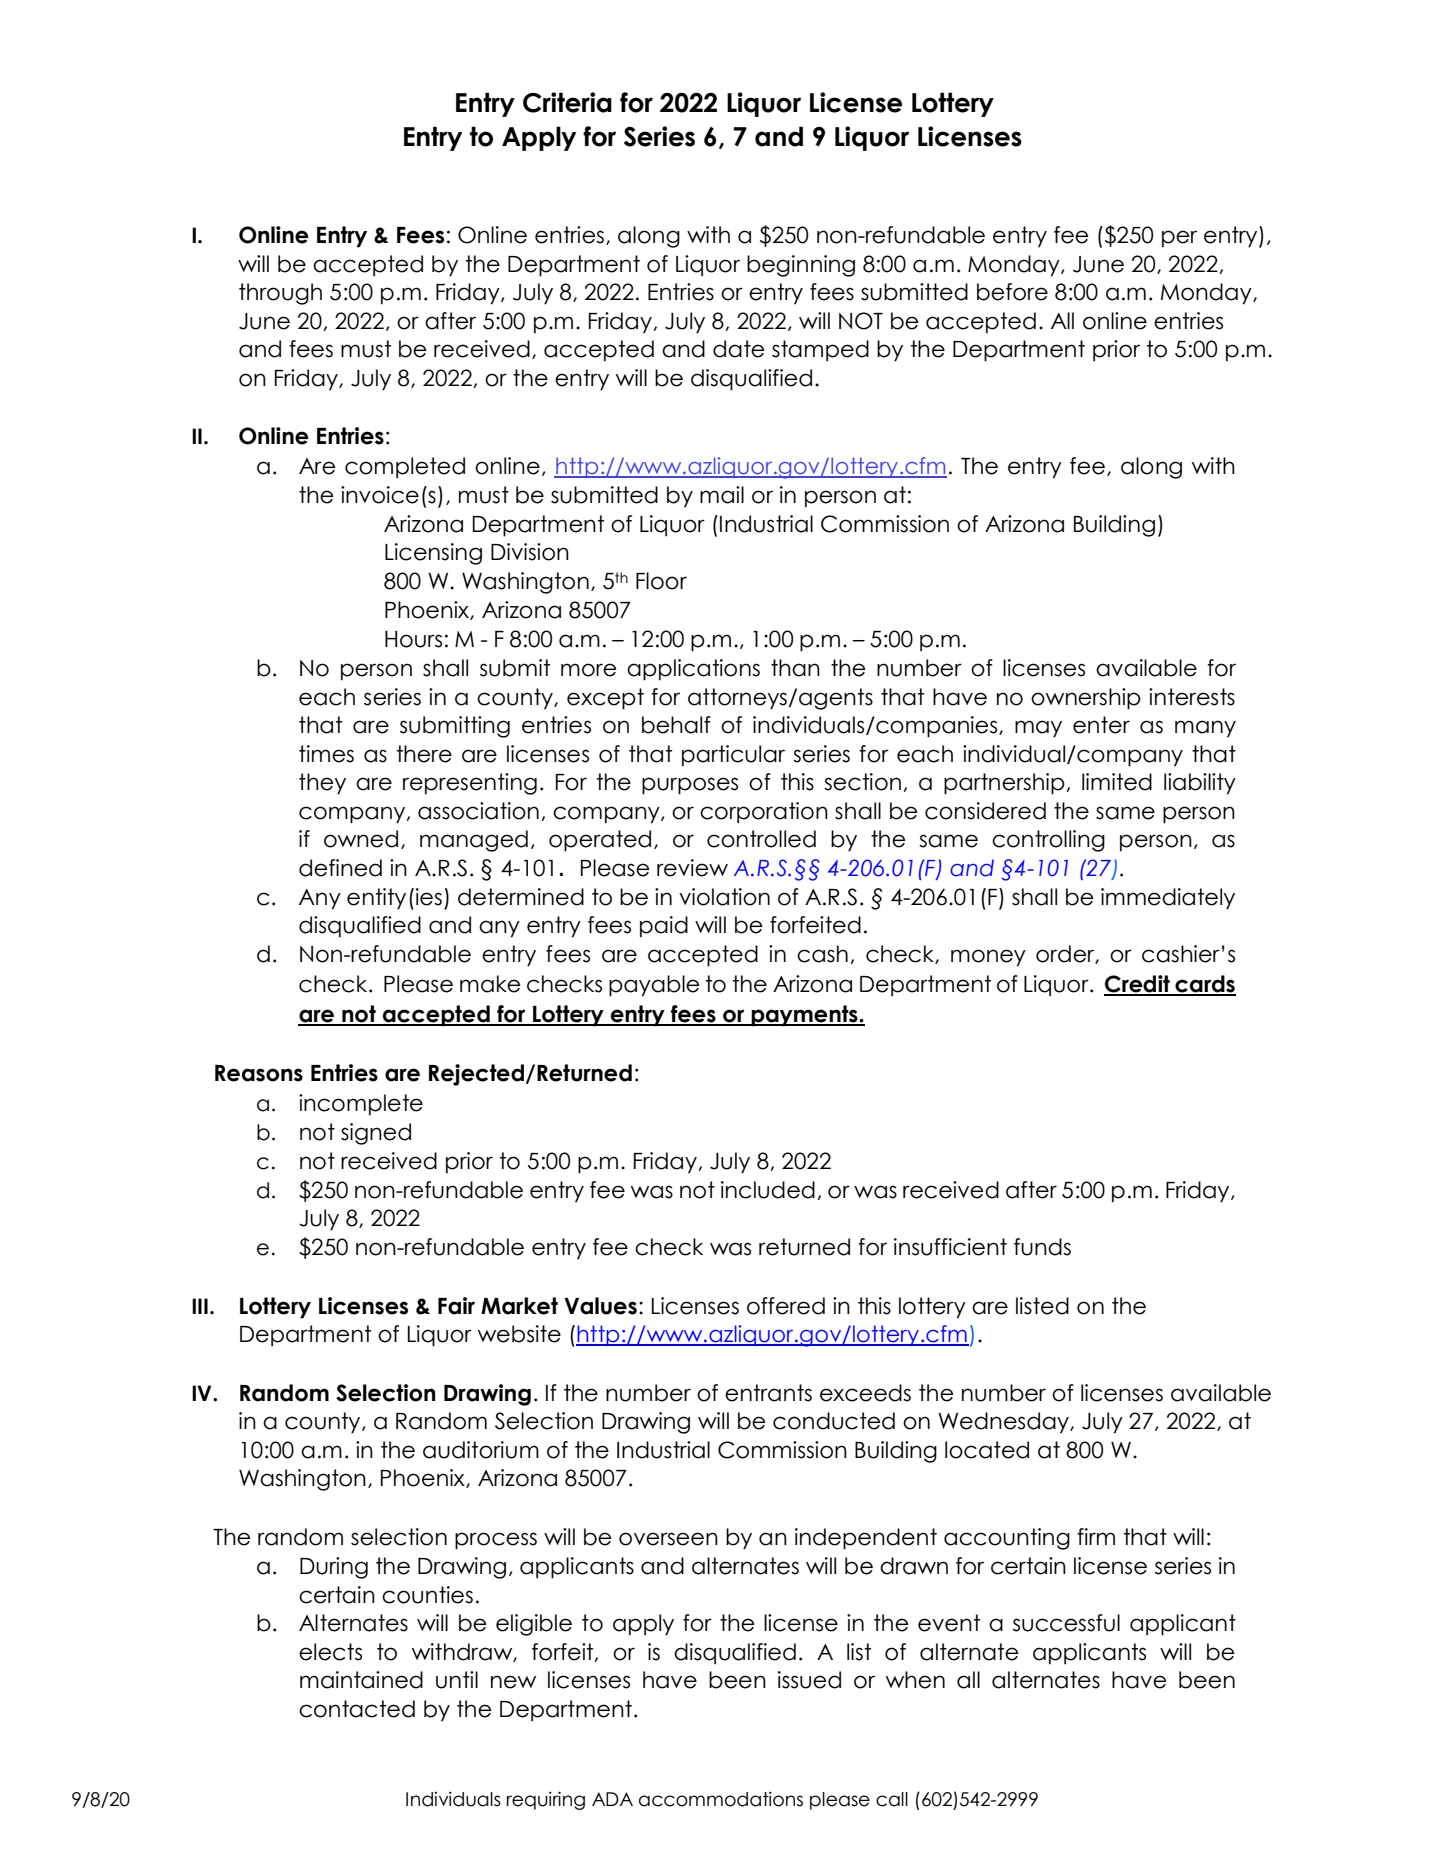  I want to click on through, so click(280, 294).
